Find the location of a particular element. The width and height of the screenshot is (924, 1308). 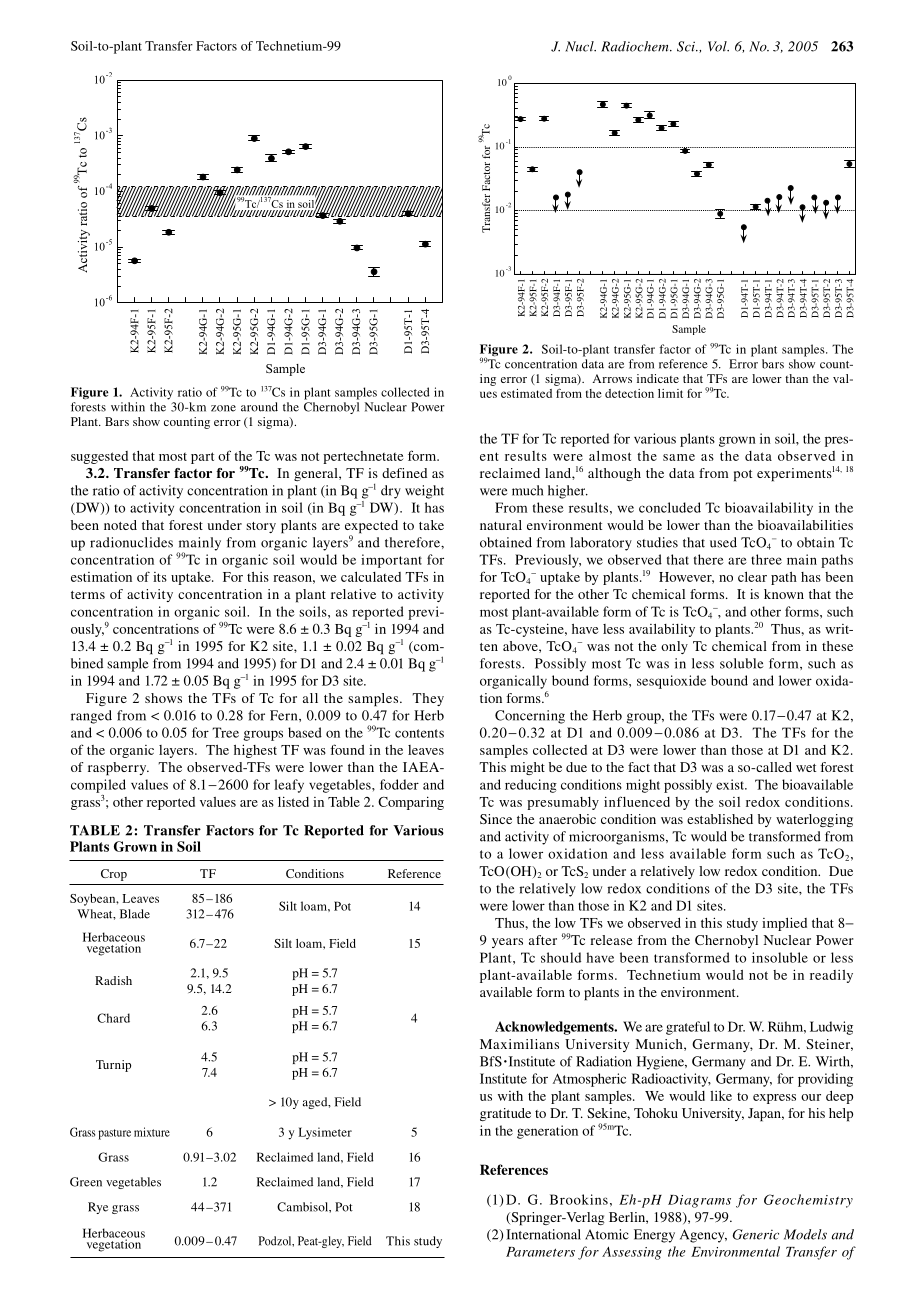

zone is located at coordinates (223, 408).
